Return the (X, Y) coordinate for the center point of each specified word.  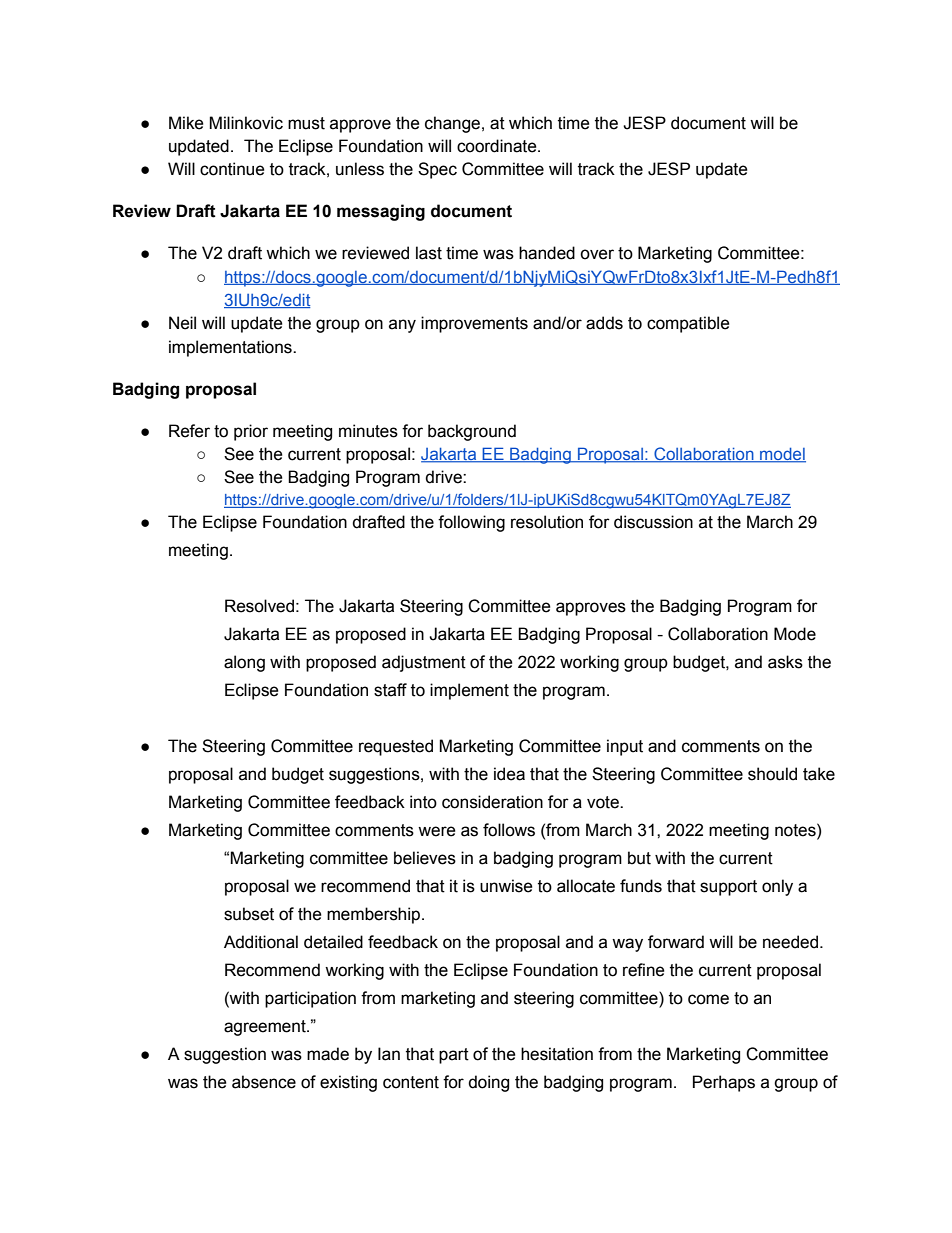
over (597, 254)
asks (785, 662)
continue (232, 169)
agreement (266, 1028)
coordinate (498, 146)
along (244, 663)
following (471, 523)
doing (488, 1083)
